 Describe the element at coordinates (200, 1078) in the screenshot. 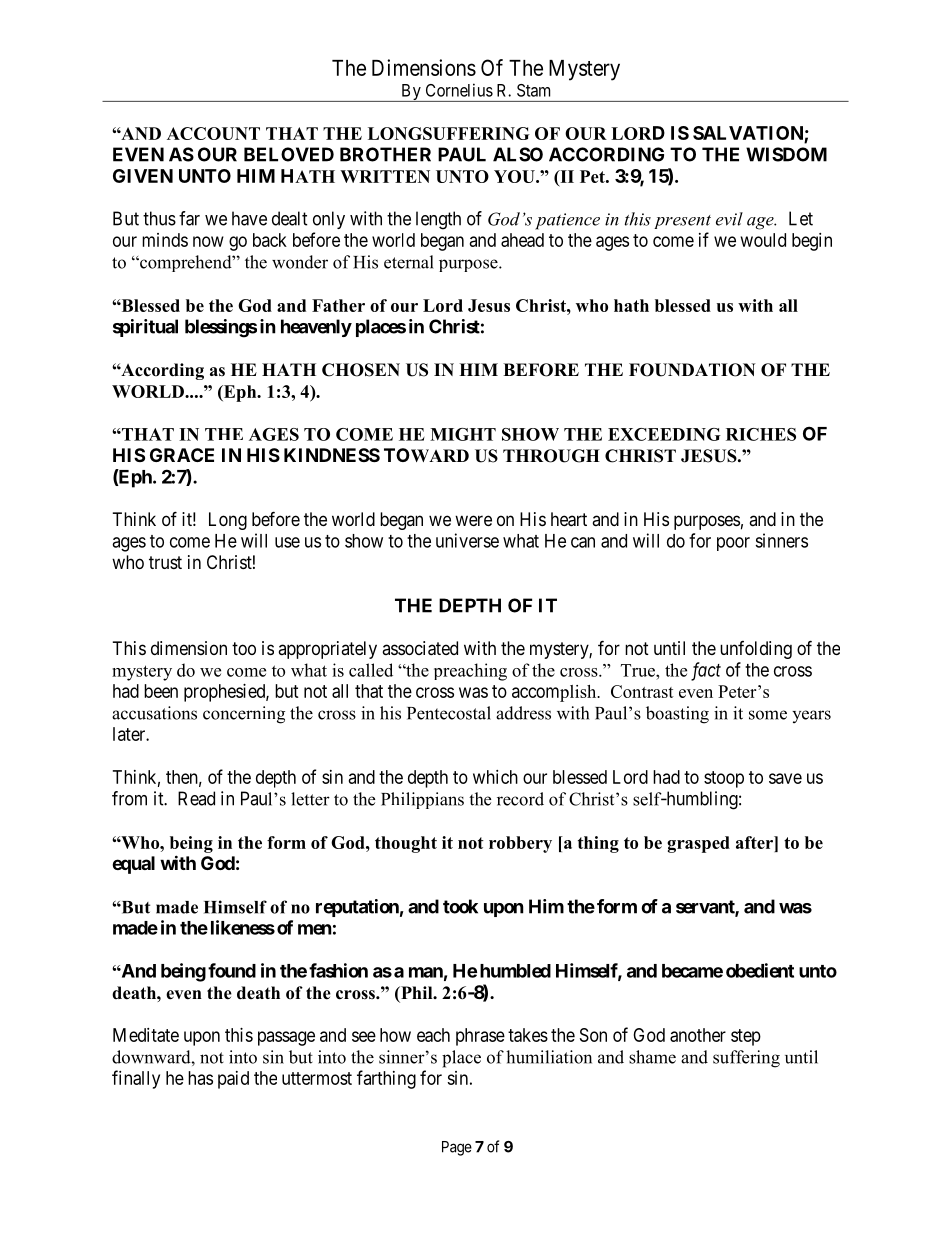

I see `has` at that location.
